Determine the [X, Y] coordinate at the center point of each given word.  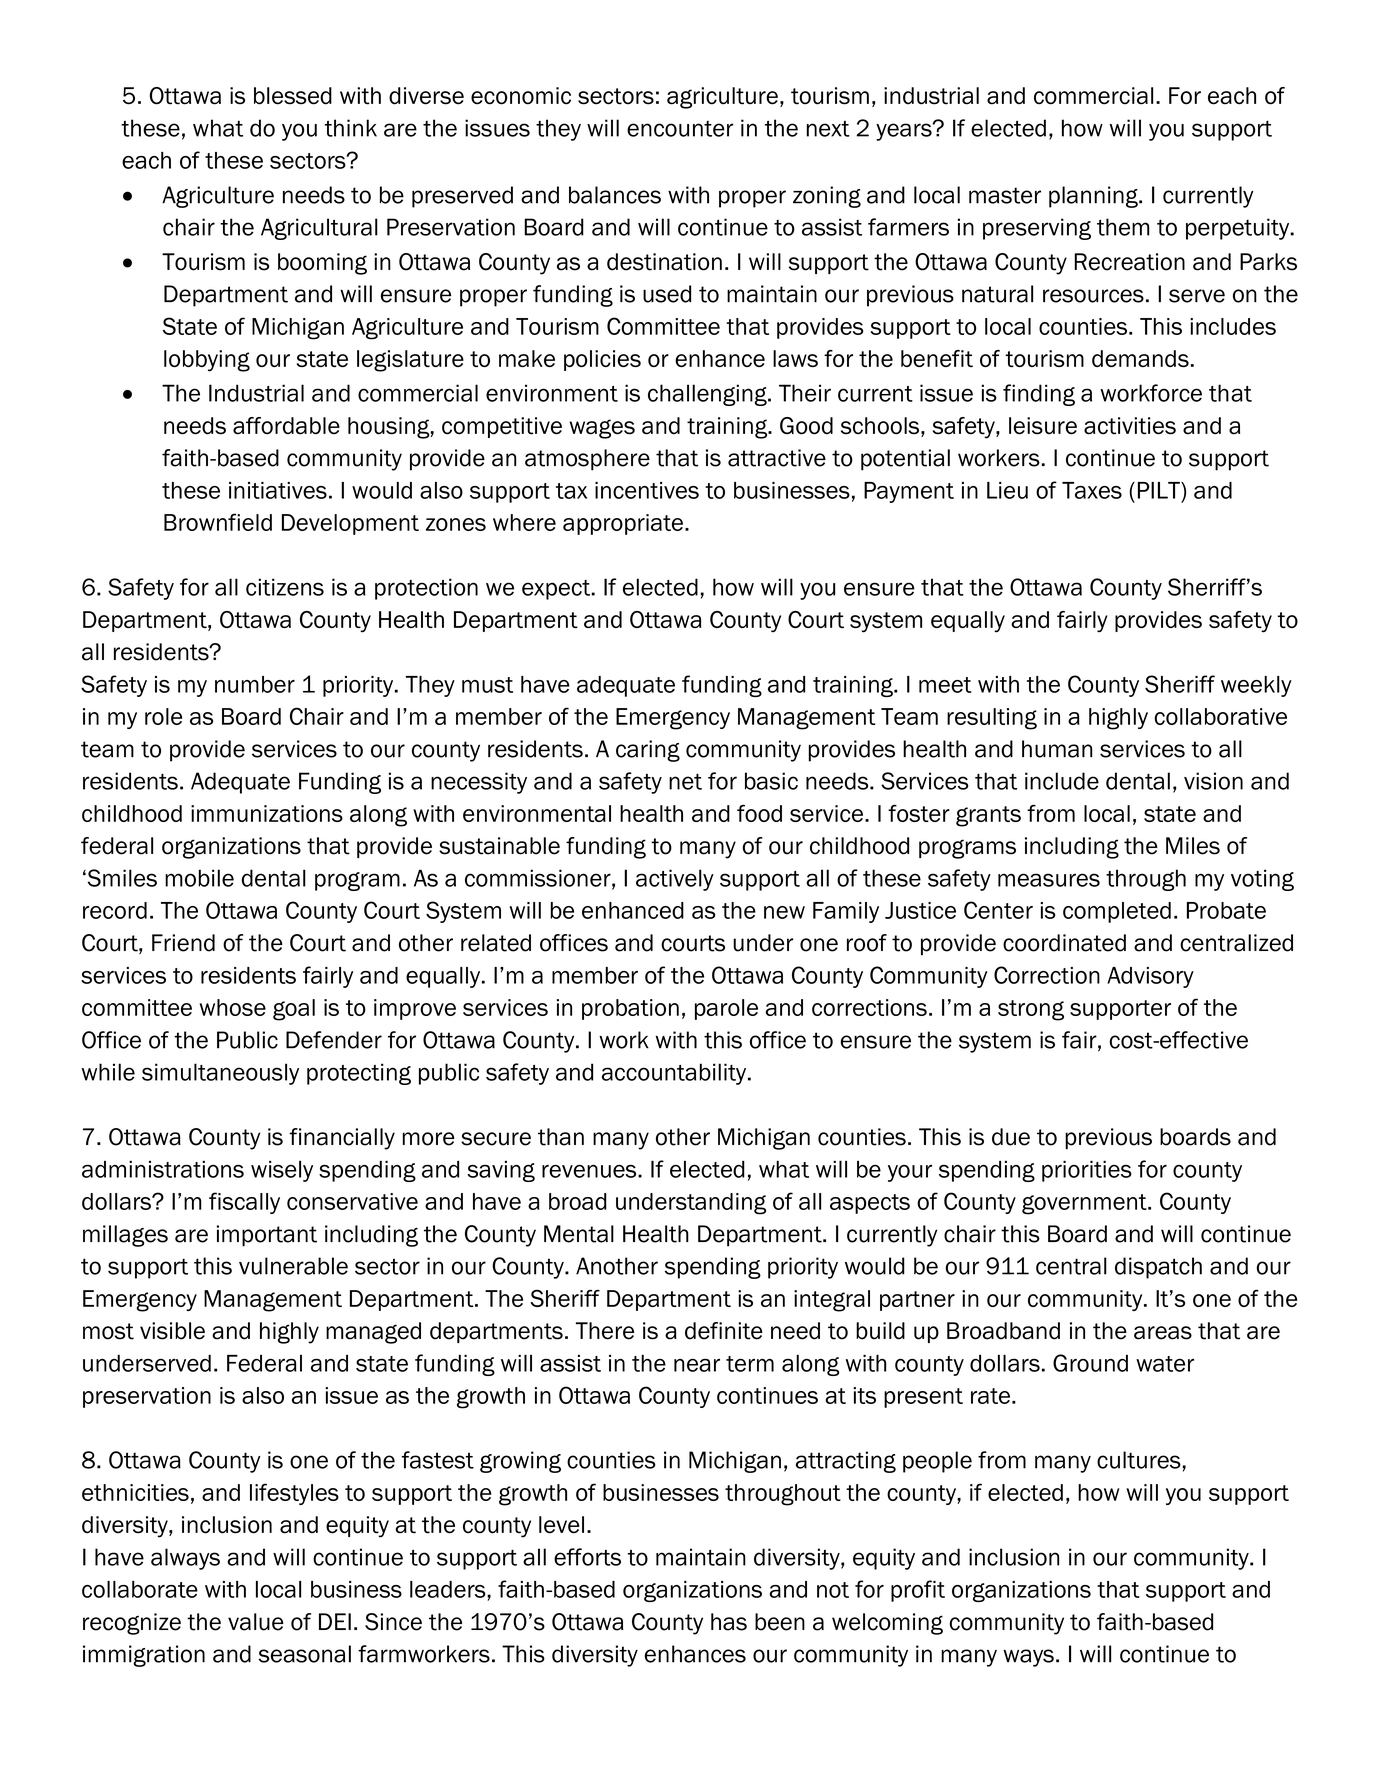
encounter [680, 129]
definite [724, 1331]
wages [602, 429]
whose [233, 1007]
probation [630, 1009]
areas [1163, 1333]
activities [1130, 426]
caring [648, 751]
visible [172, 1331]
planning [1094, 197]
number [255, 684]
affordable [286, 426]
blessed [293, 96]
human [1057, 749]
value [256, 1622]
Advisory [1150, 977]
